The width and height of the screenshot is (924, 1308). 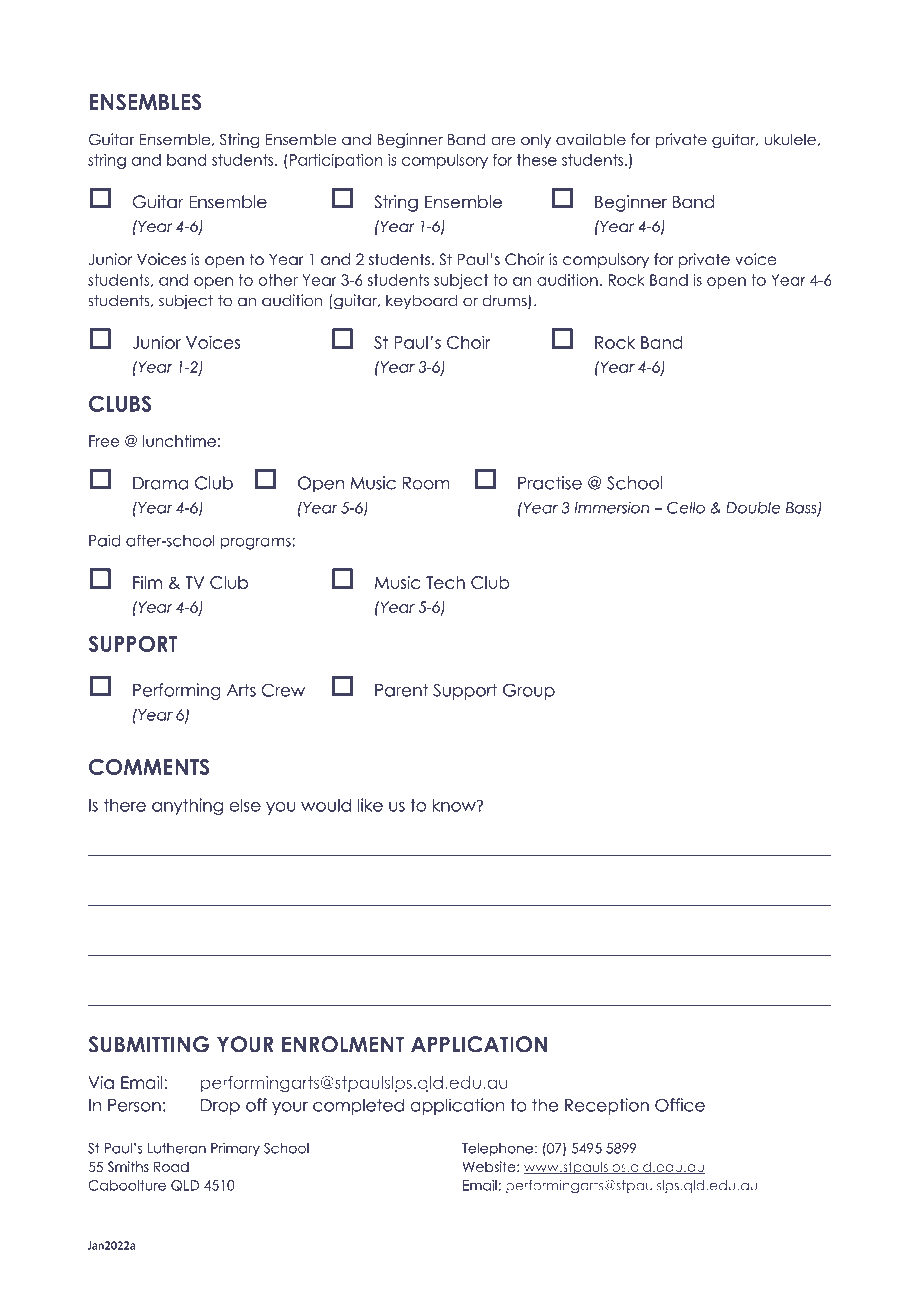 I want to click on these, so click(x=537, y=160).
